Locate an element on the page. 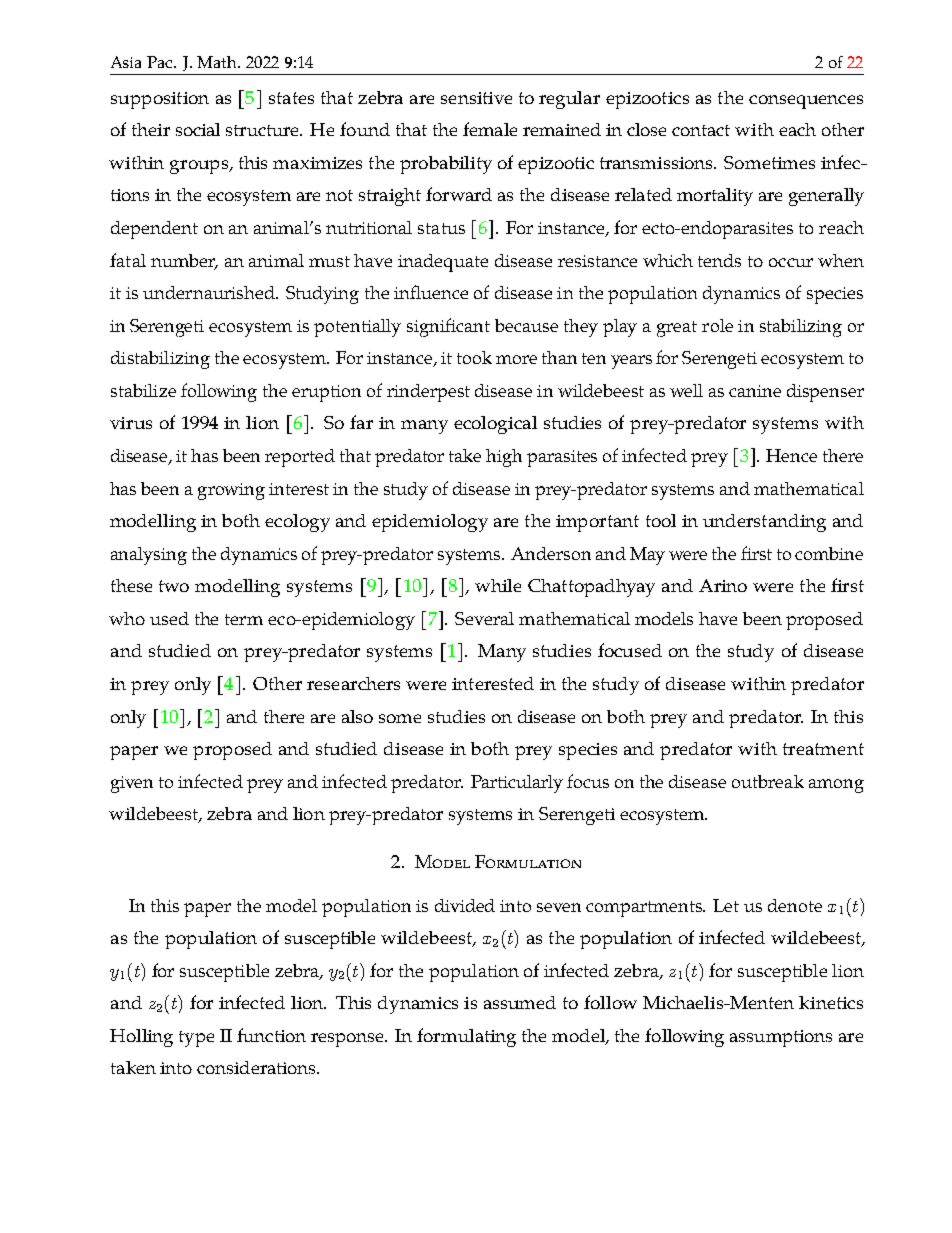 The image size is (952, 1233). type is located at coordinates (196, 1039).
